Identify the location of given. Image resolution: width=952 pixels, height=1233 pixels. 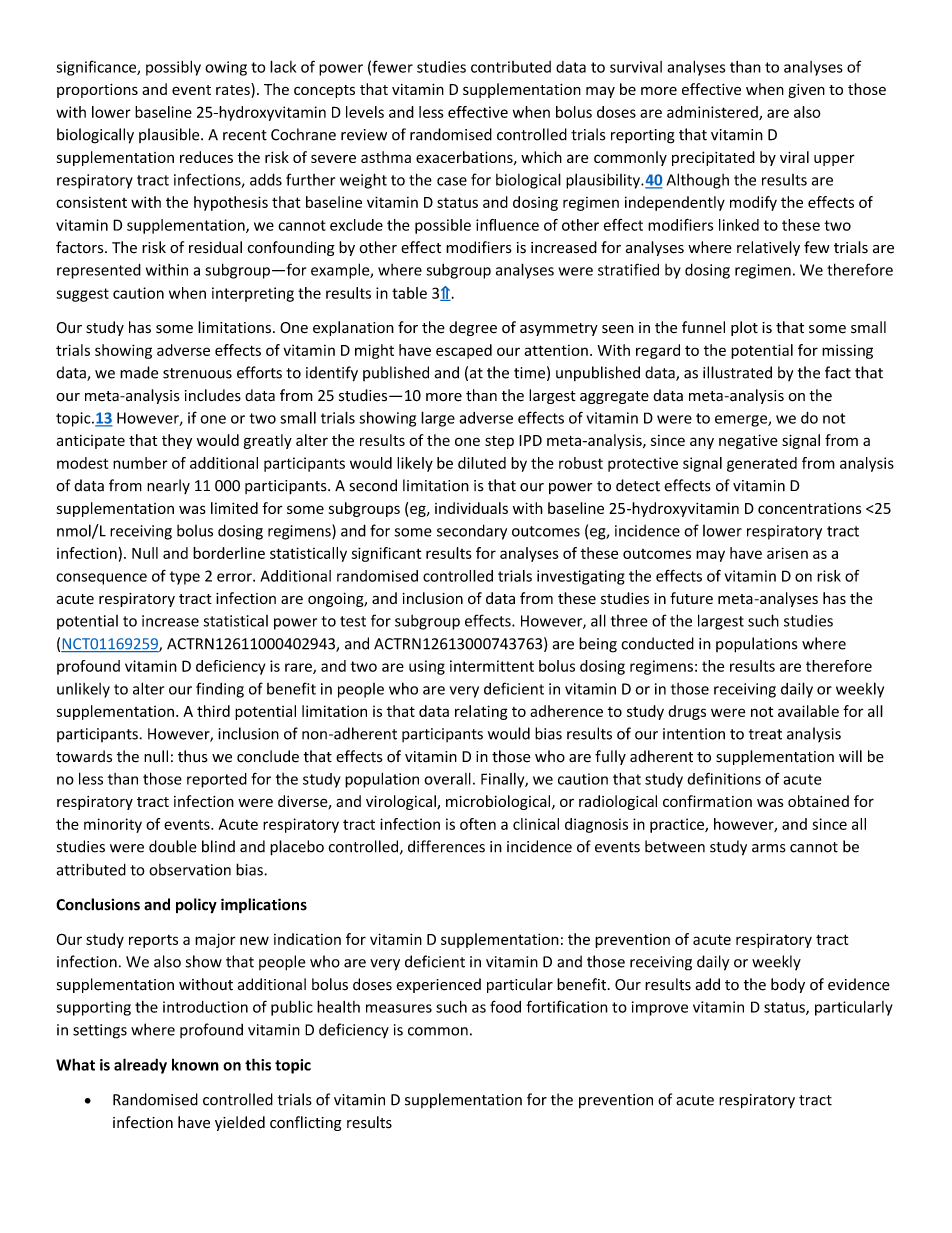
(806, 91).
